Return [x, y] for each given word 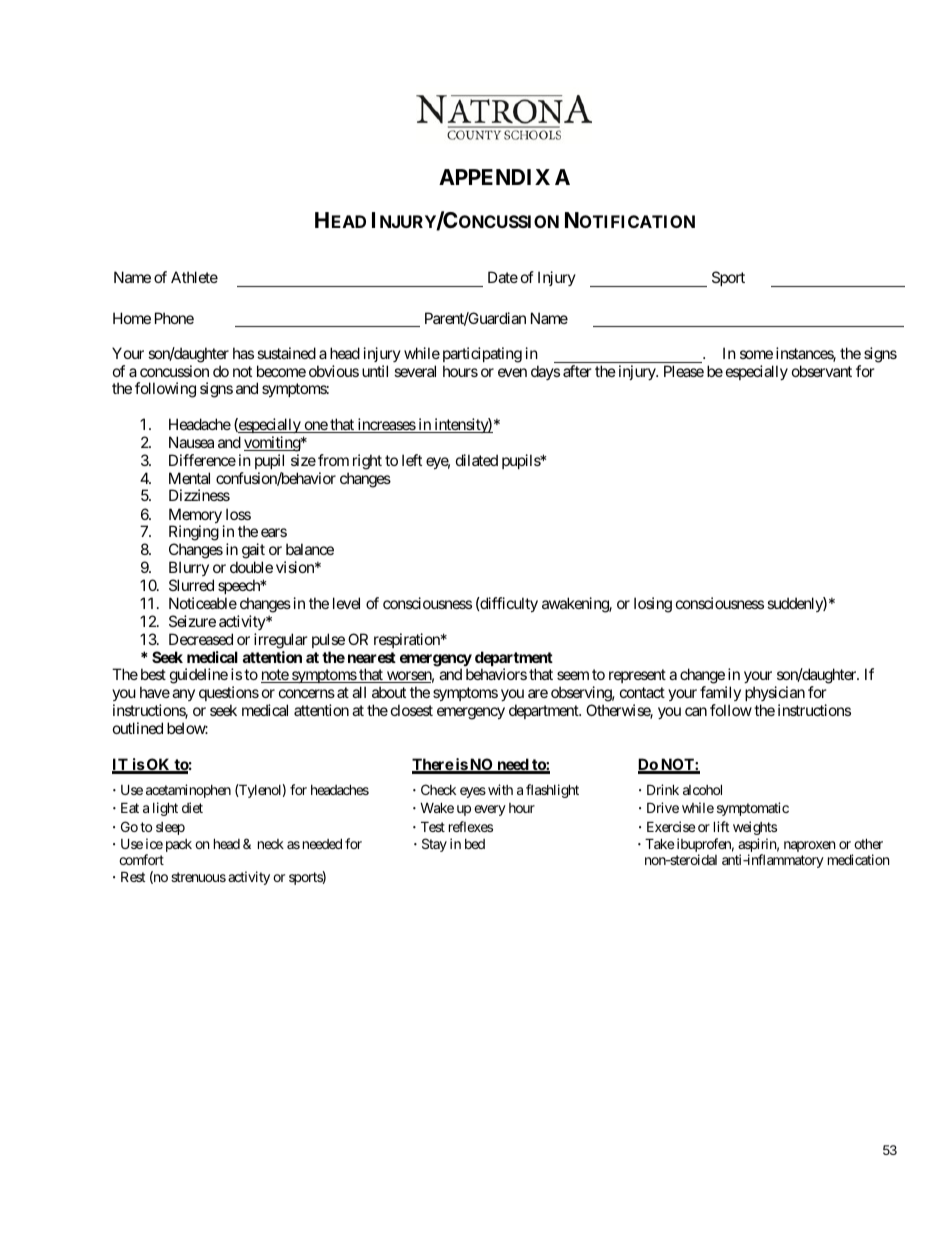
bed [475, 844]
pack [179, 845]
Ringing [194, 534]
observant [822, 371]
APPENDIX [494, 177]
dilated [477, 460]
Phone [174, 318]
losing [653, 605]
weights [755, 828]
